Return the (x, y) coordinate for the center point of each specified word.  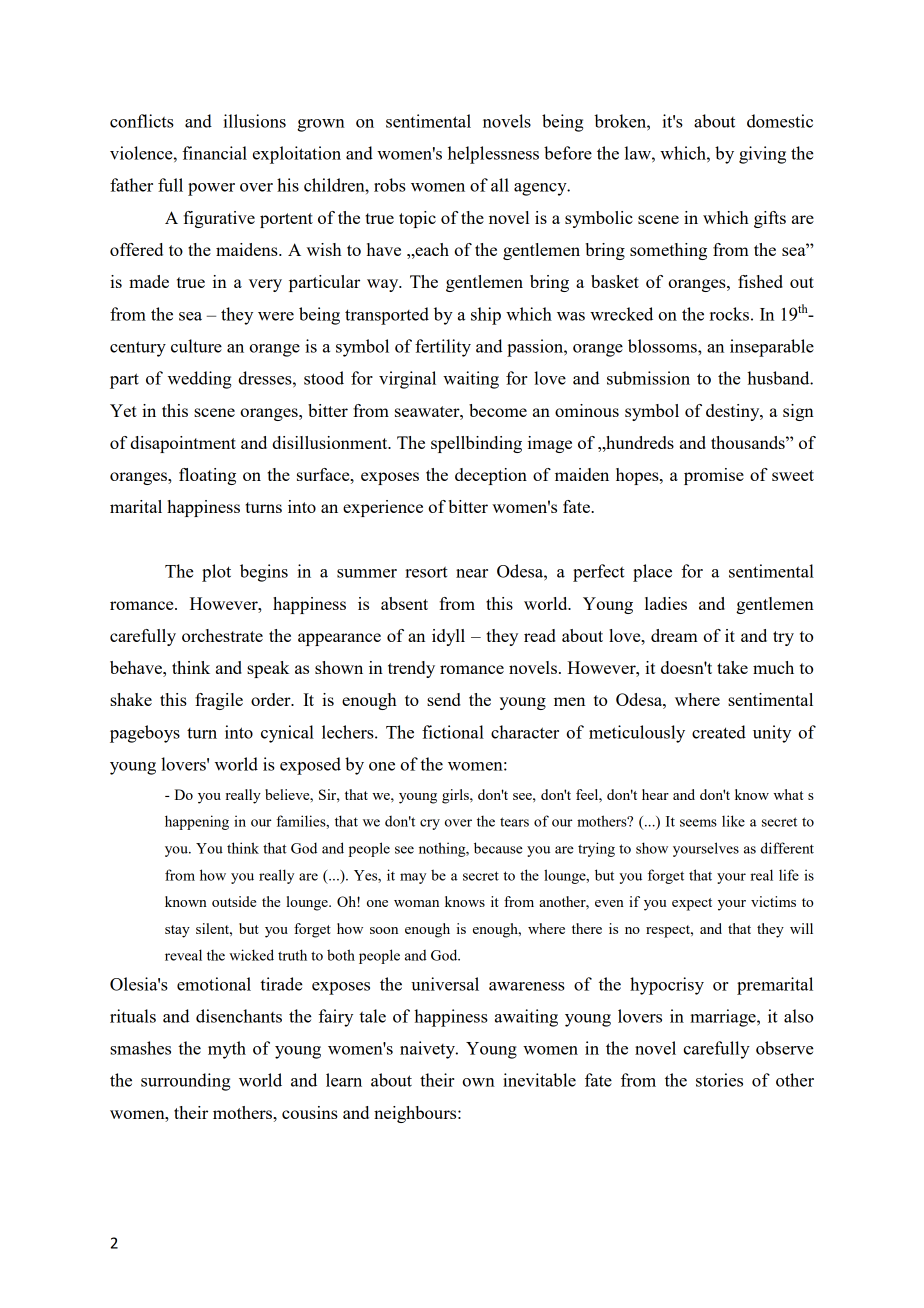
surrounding (186, 1082)
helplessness (493, 155)
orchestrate (222, 635)
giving (762, 155)
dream (674, 635)
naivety (428, 1050)
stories (719, 1080)
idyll (448, 637)
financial (214, 153)
